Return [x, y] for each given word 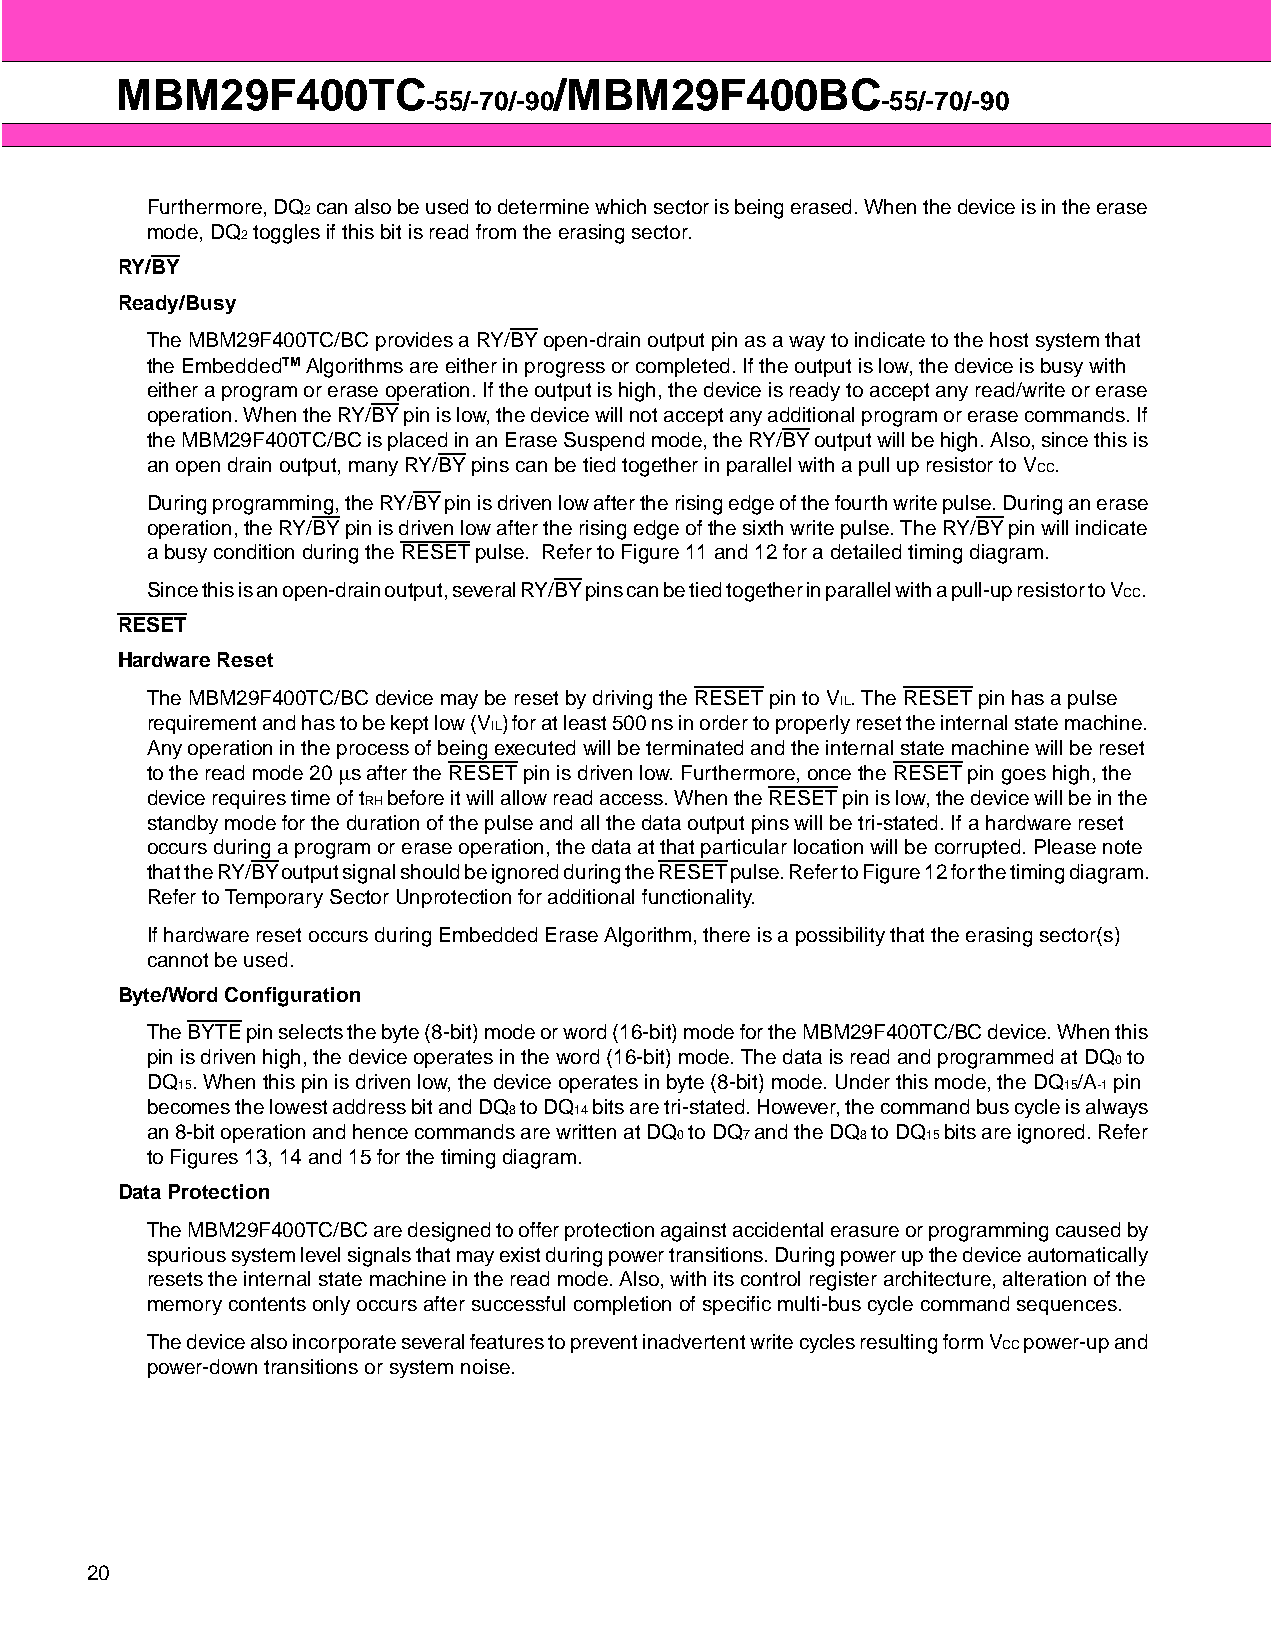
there [726, 934]
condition [254, 551]
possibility [840, 936]
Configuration [292, 997]
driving [622, 700]
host [1009, 339]
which [620, 206]
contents [267, 1304]
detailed [866, 551]
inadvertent [694, 1341]
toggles [286, 234]
